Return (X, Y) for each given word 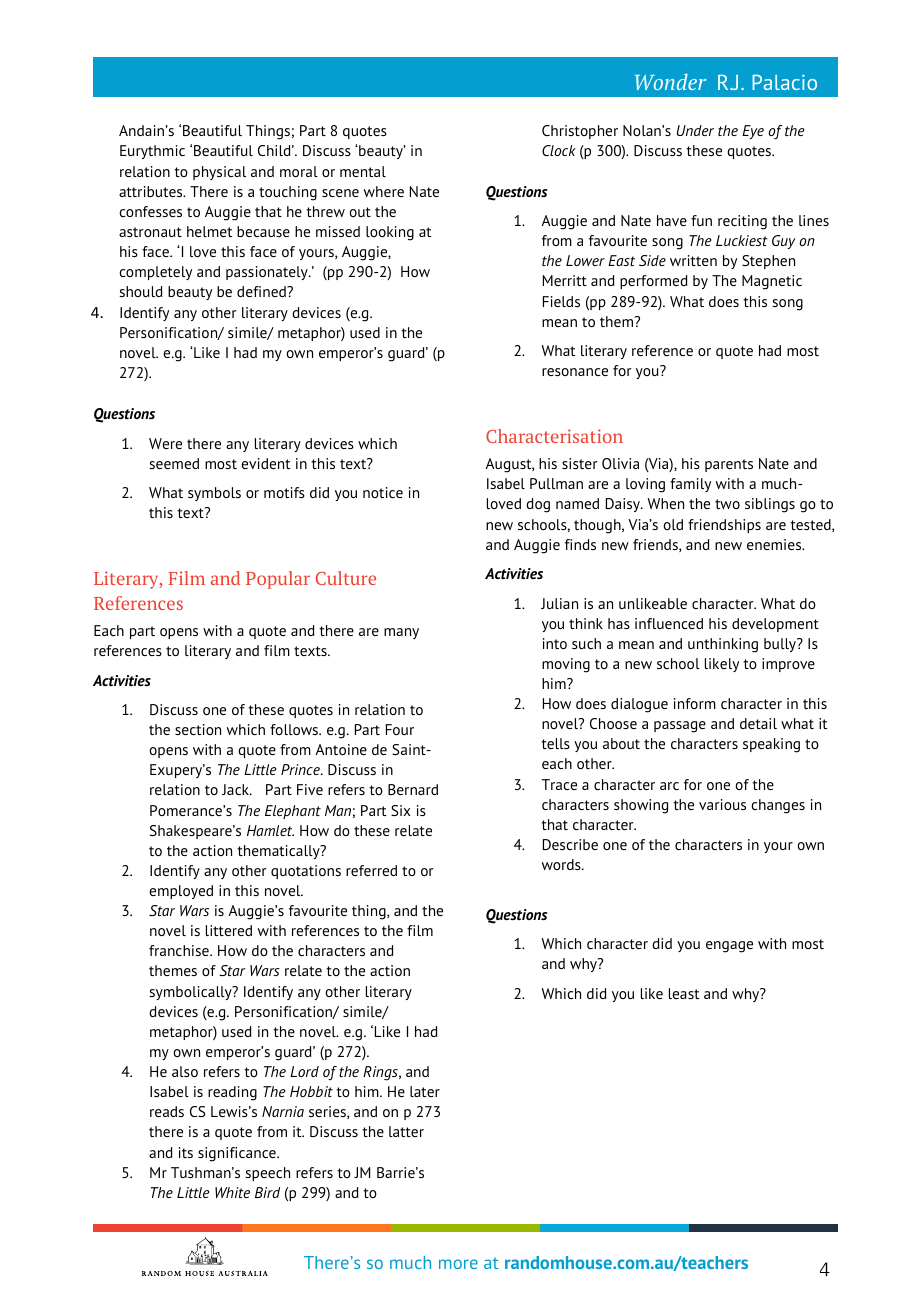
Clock (559, 150)
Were (165, 443)
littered (229, 930)
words (562, 864)
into (555, 643)
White (232, 1192)
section (198, 729)
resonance (575, 372)
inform (695, 703)
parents (729, 465)
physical (219, 173)
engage (729, 947)
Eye (753, 132)
